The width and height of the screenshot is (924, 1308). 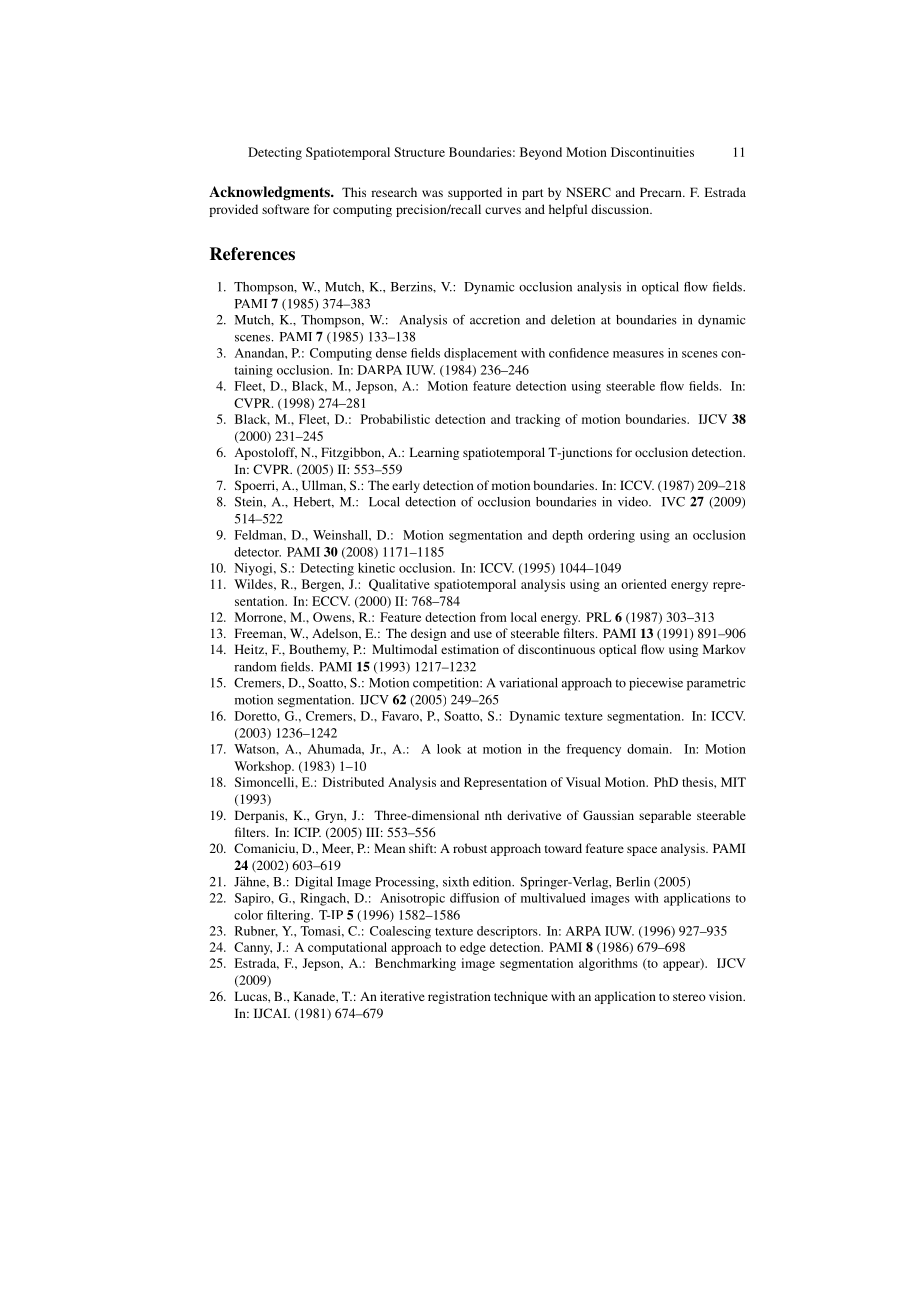 I want to click on supported, so click(x=475, y=193).
